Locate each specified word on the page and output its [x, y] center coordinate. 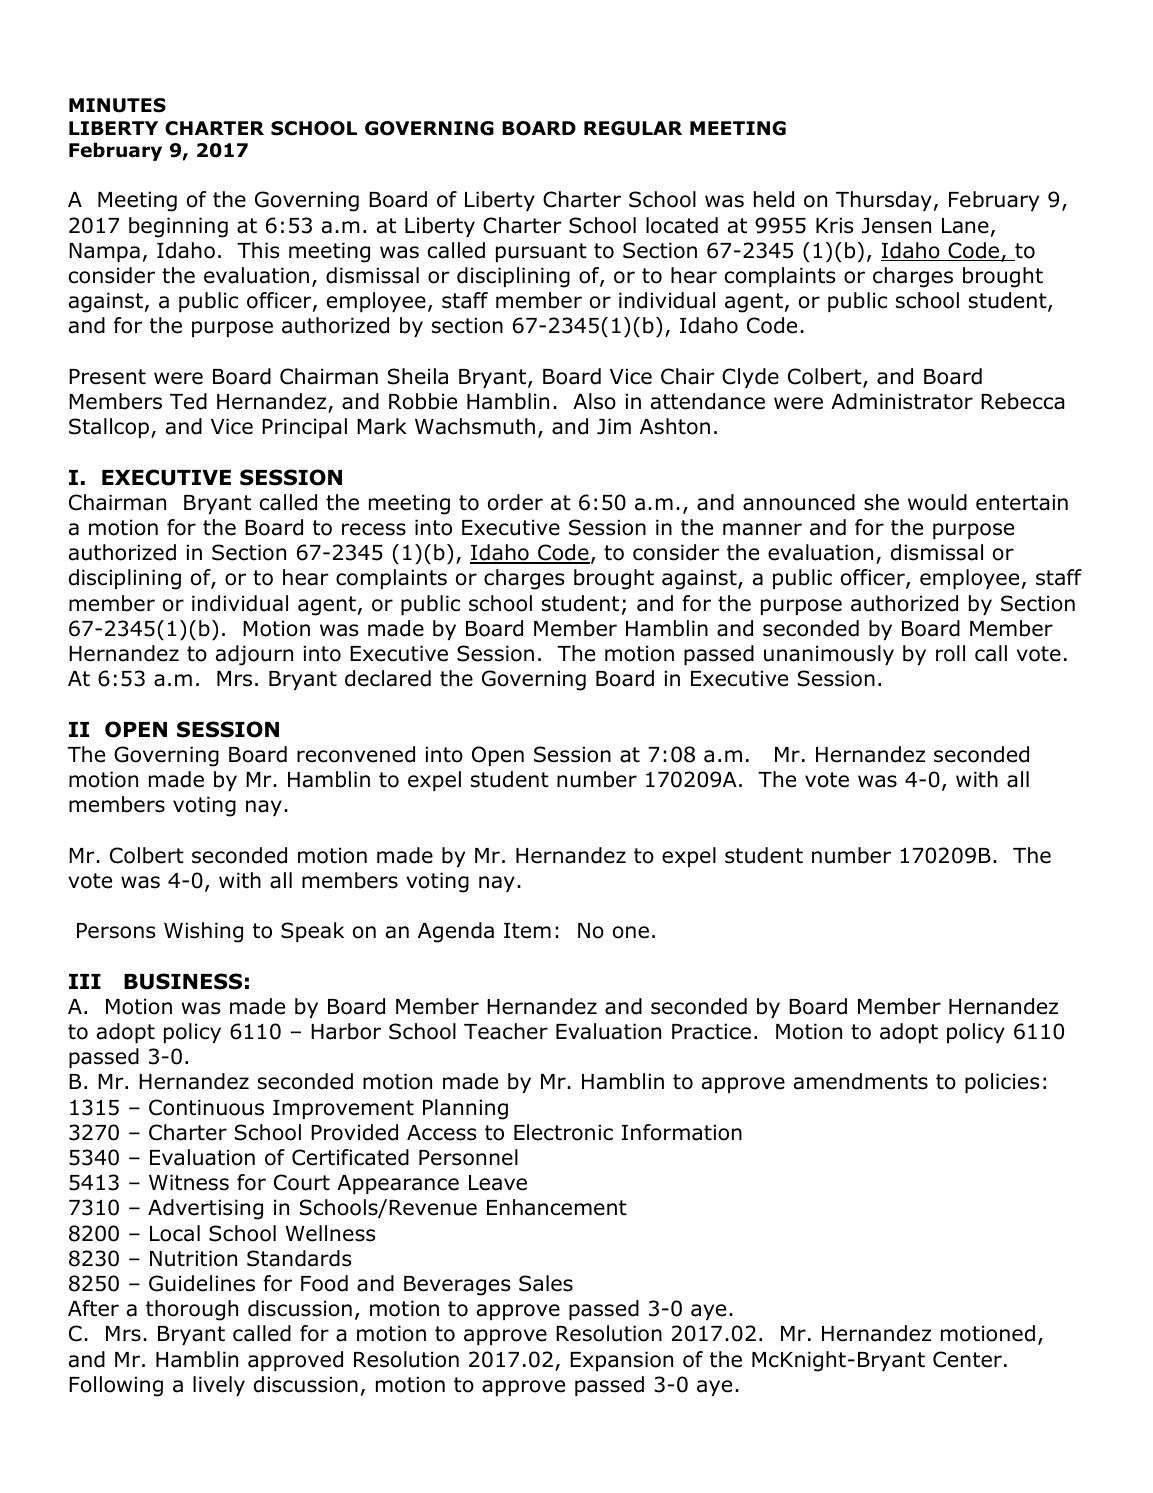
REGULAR [633, 128]
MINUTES [117, 105]
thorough [192, 1310]
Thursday [884, 201]
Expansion [621, 1361]
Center [967, 1359]
